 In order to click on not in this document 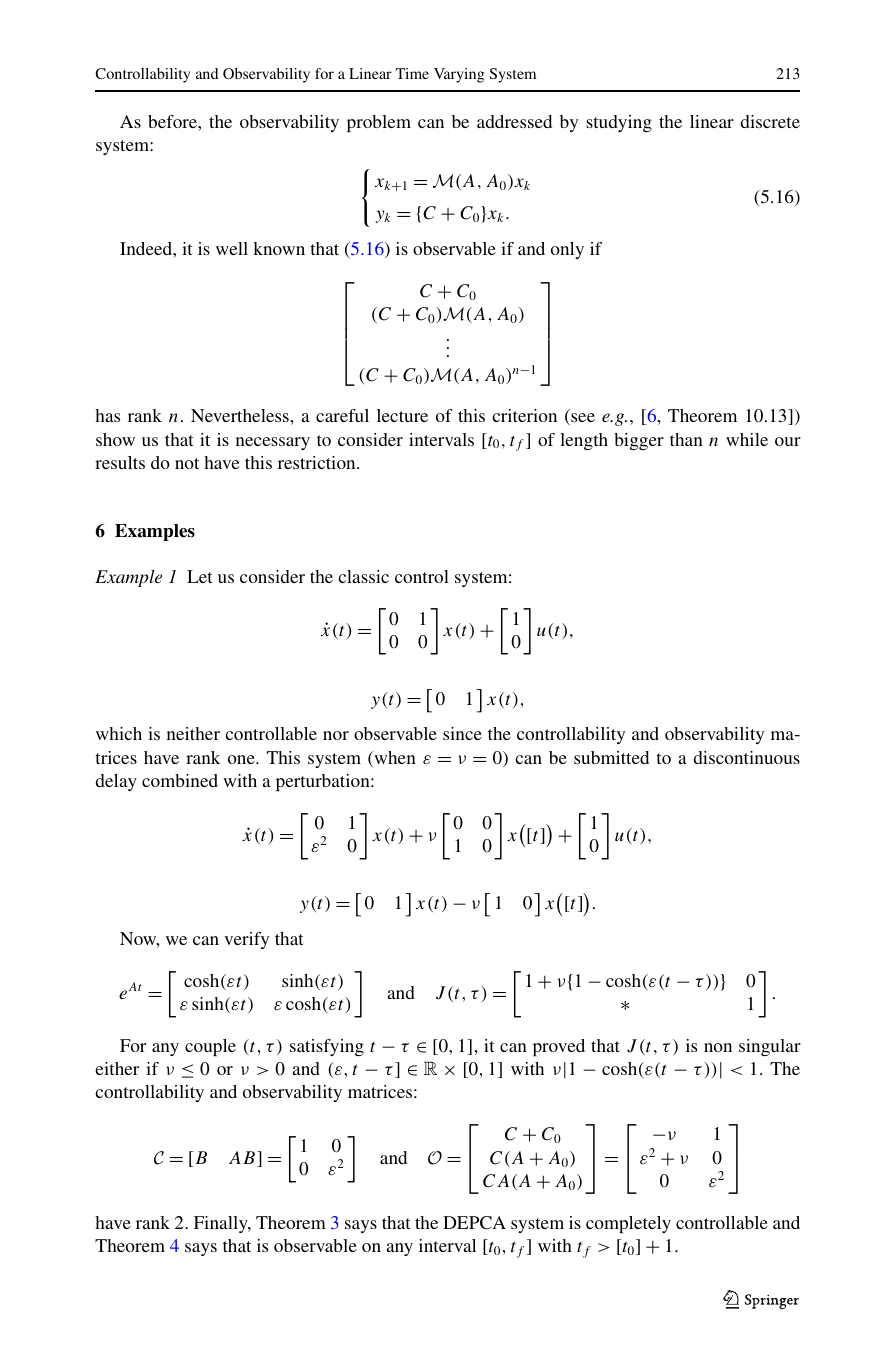, I will do `click(187, 463)`.
